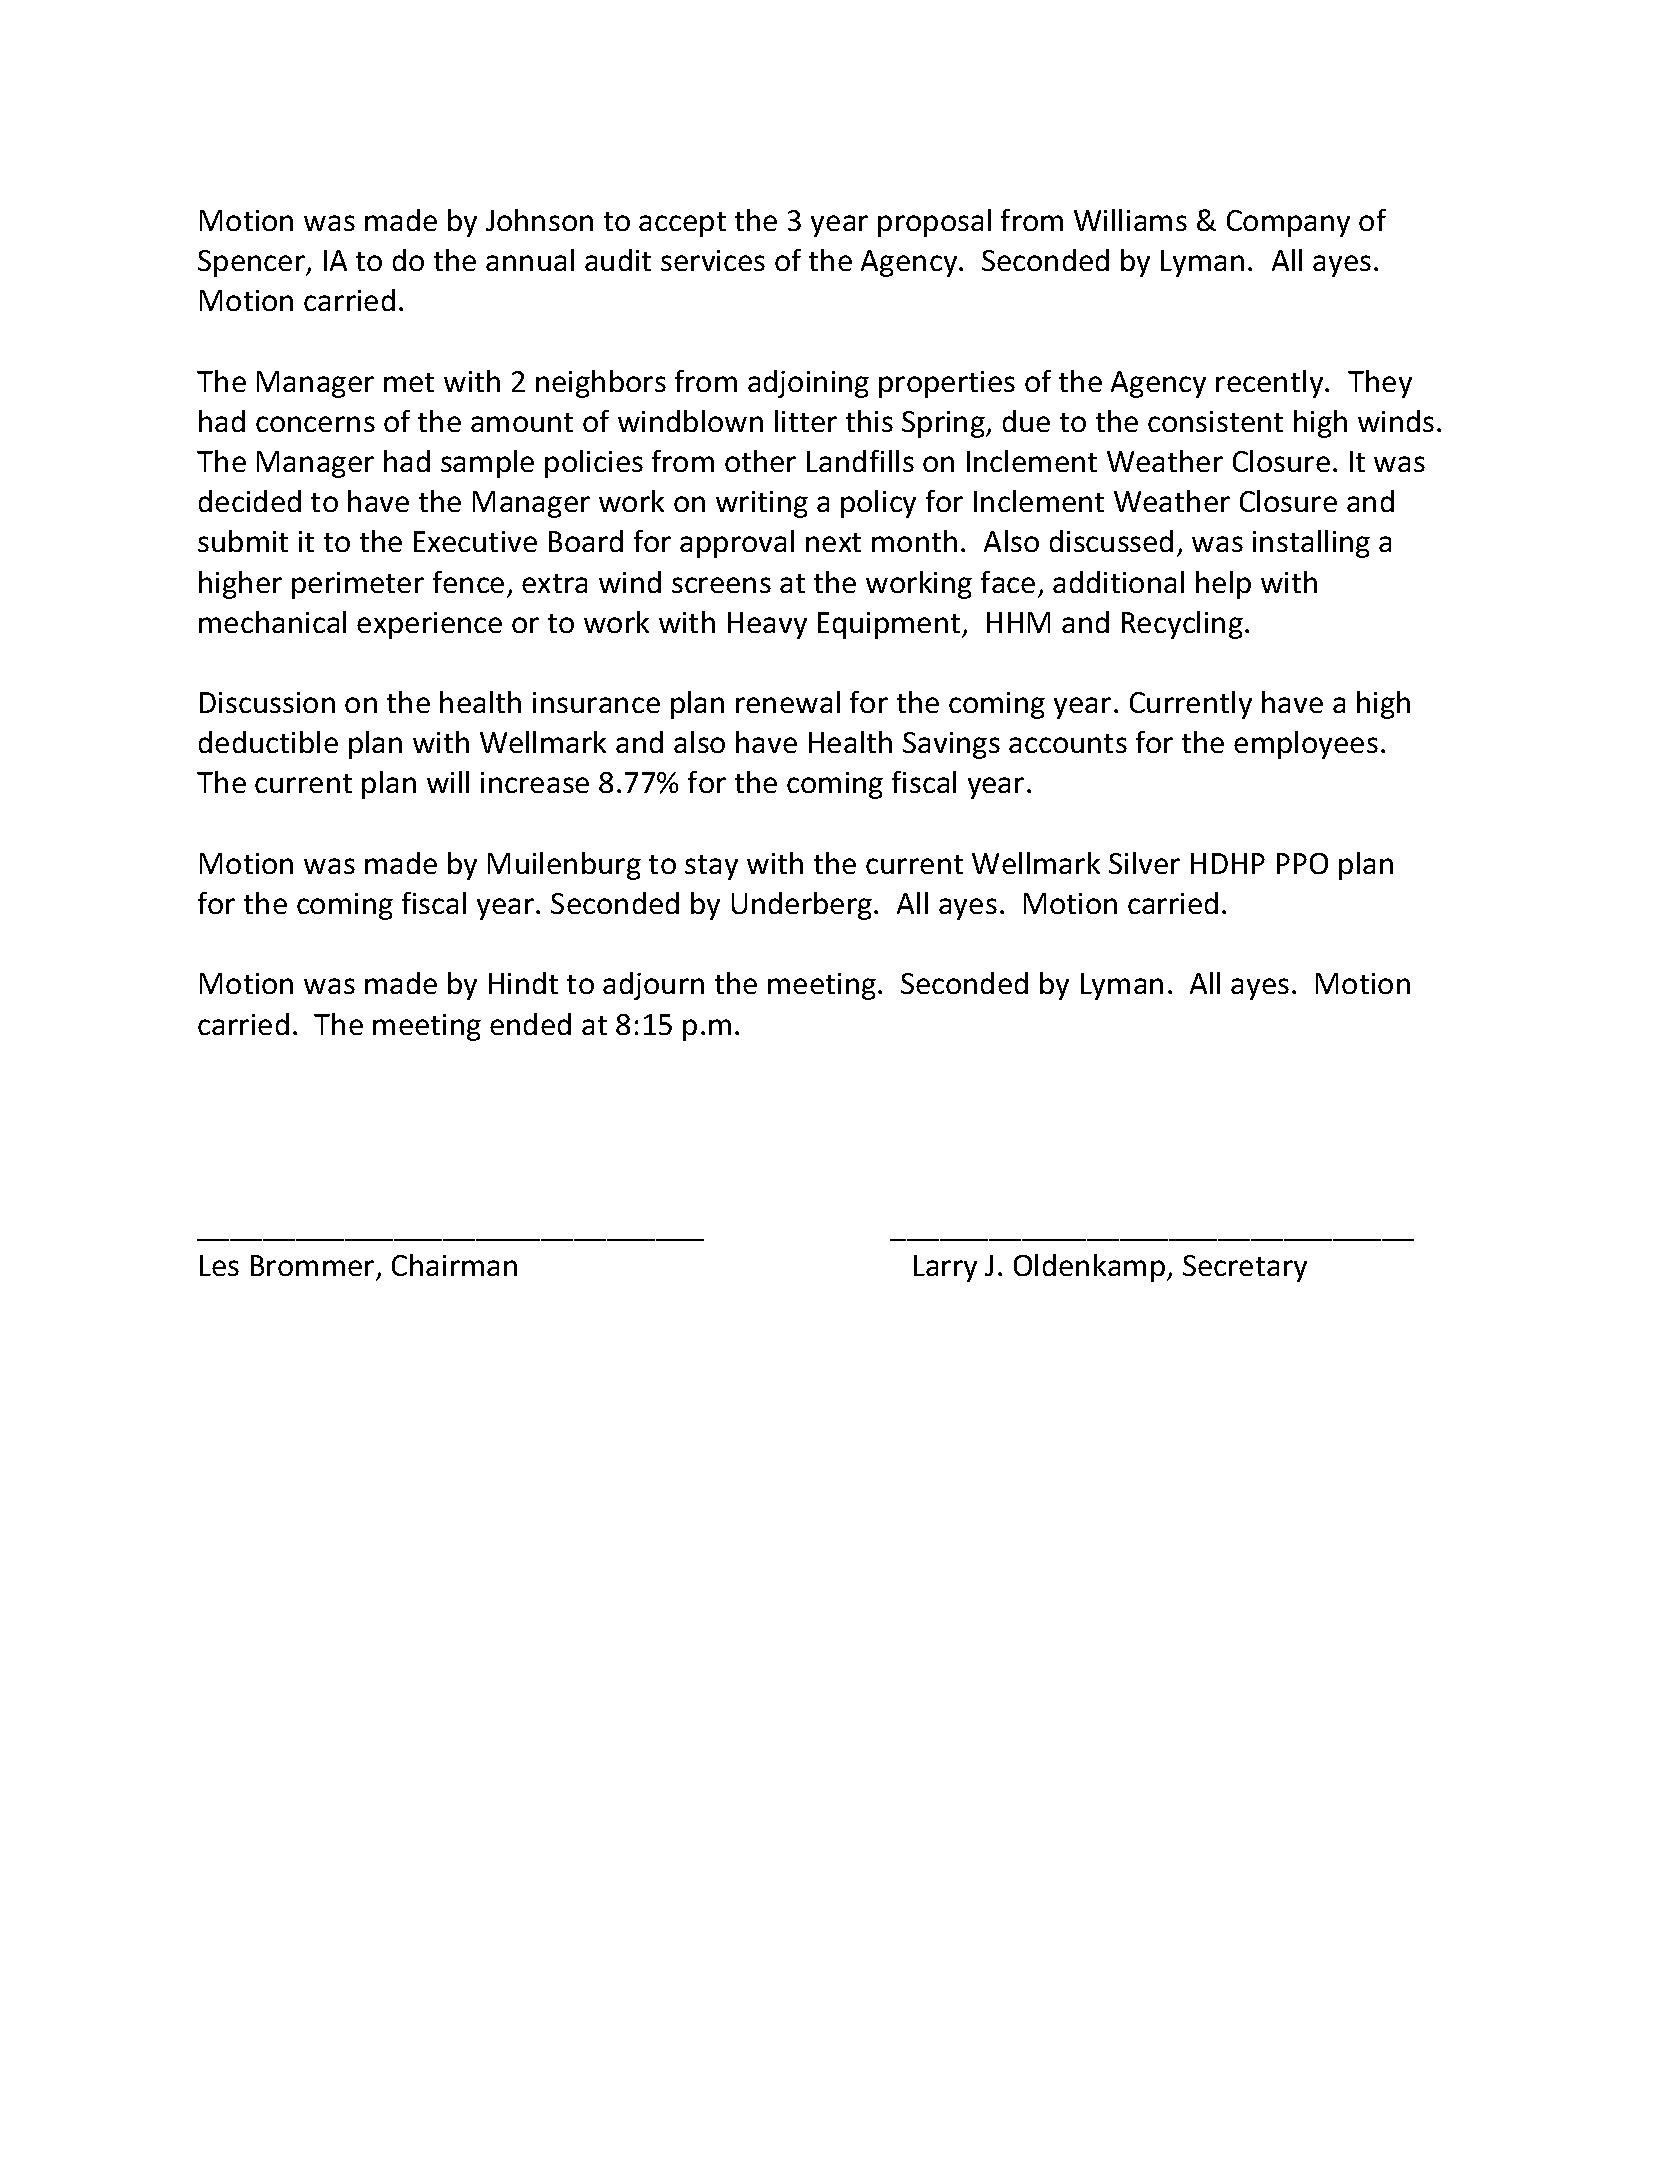 This screenshot has height=2172, width=1678. Describe the element at coordinates (530, 1024) in the screenshot. I see `ended` at that location.
